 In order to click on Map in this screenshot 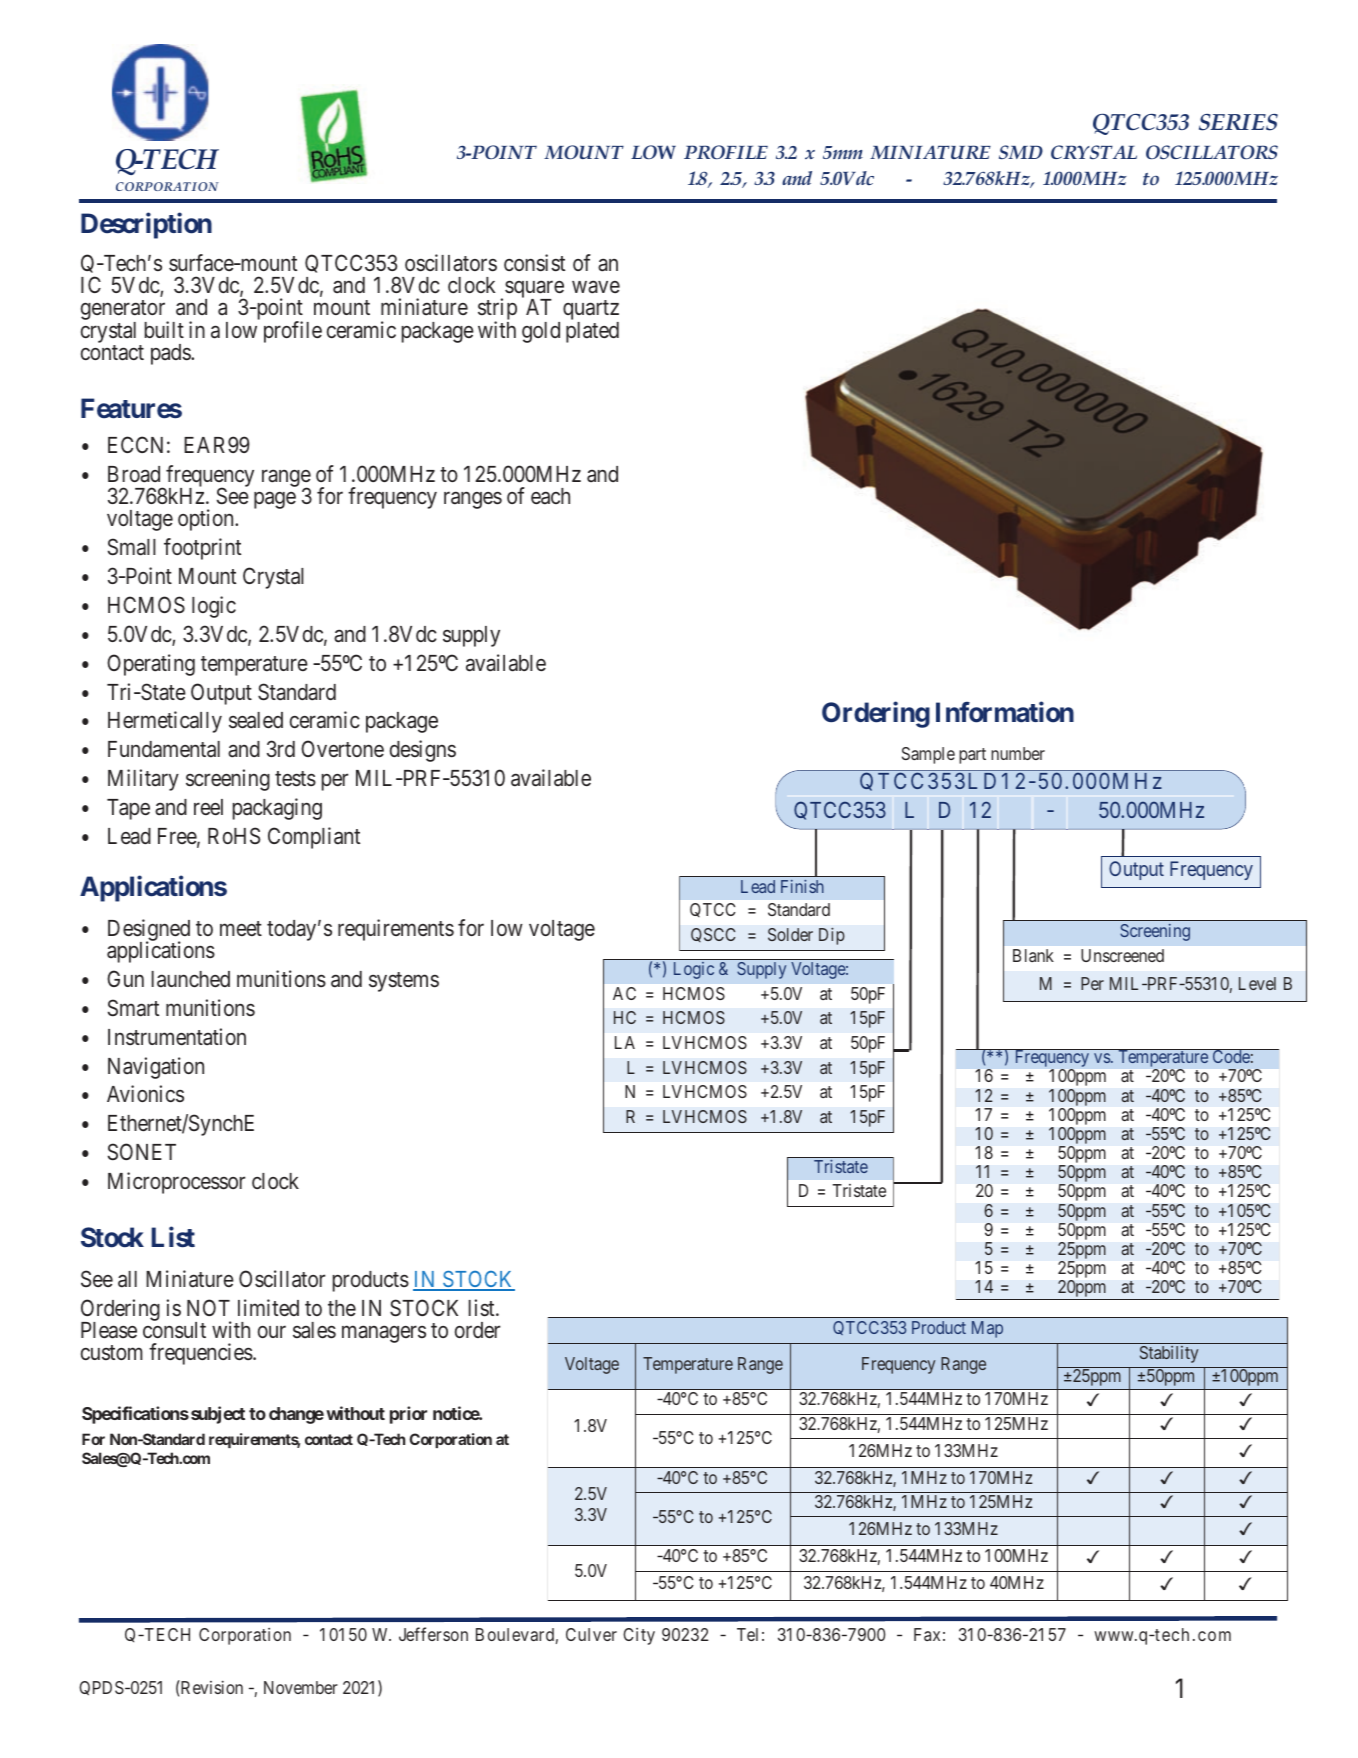, I will do `click(987, 1329)`.
